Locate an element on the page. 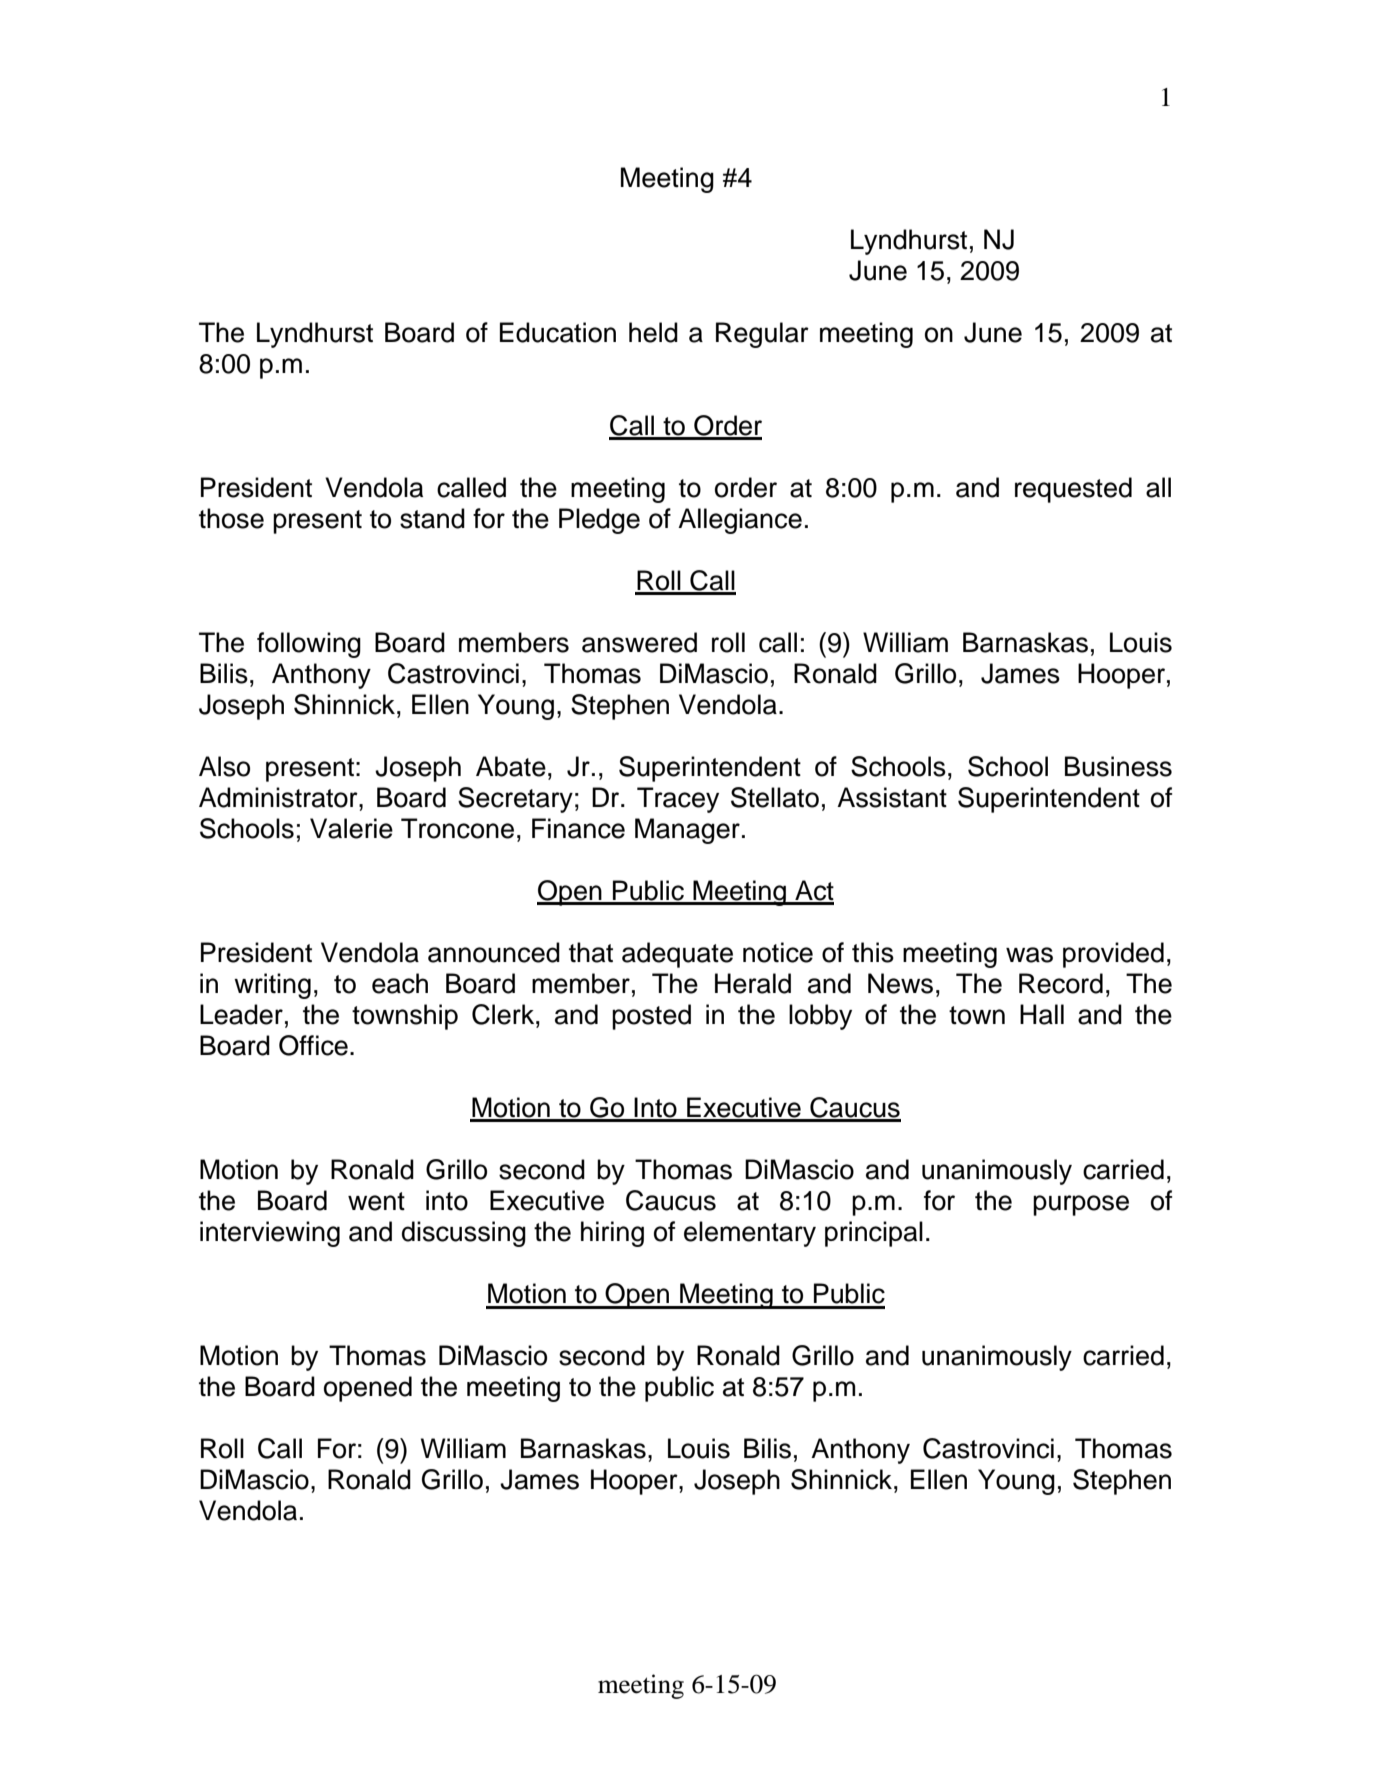  went is located at coordinates (376, 1201).
